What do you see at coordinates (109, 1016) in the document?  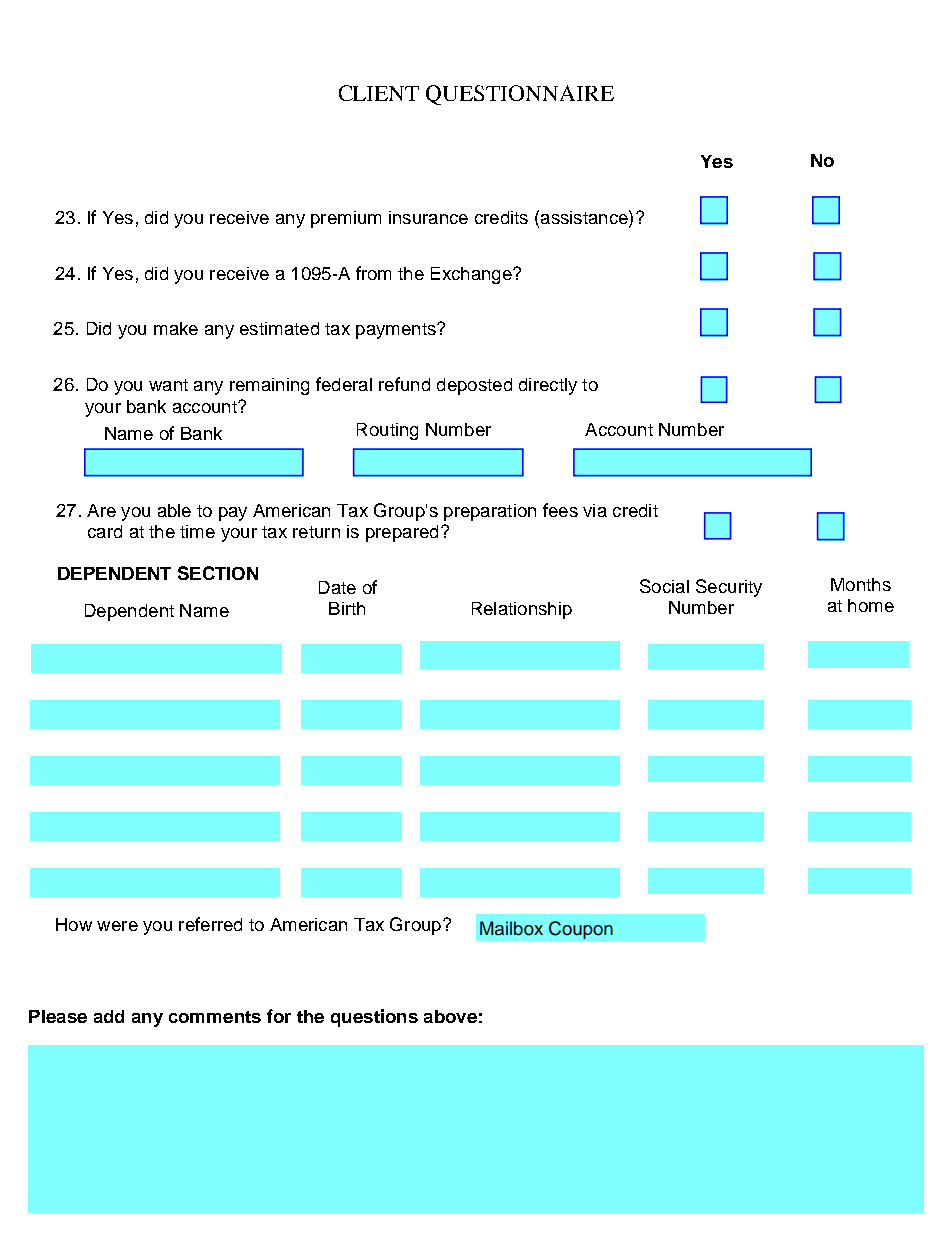 I see `add` at bounding box center [109, 1016].
